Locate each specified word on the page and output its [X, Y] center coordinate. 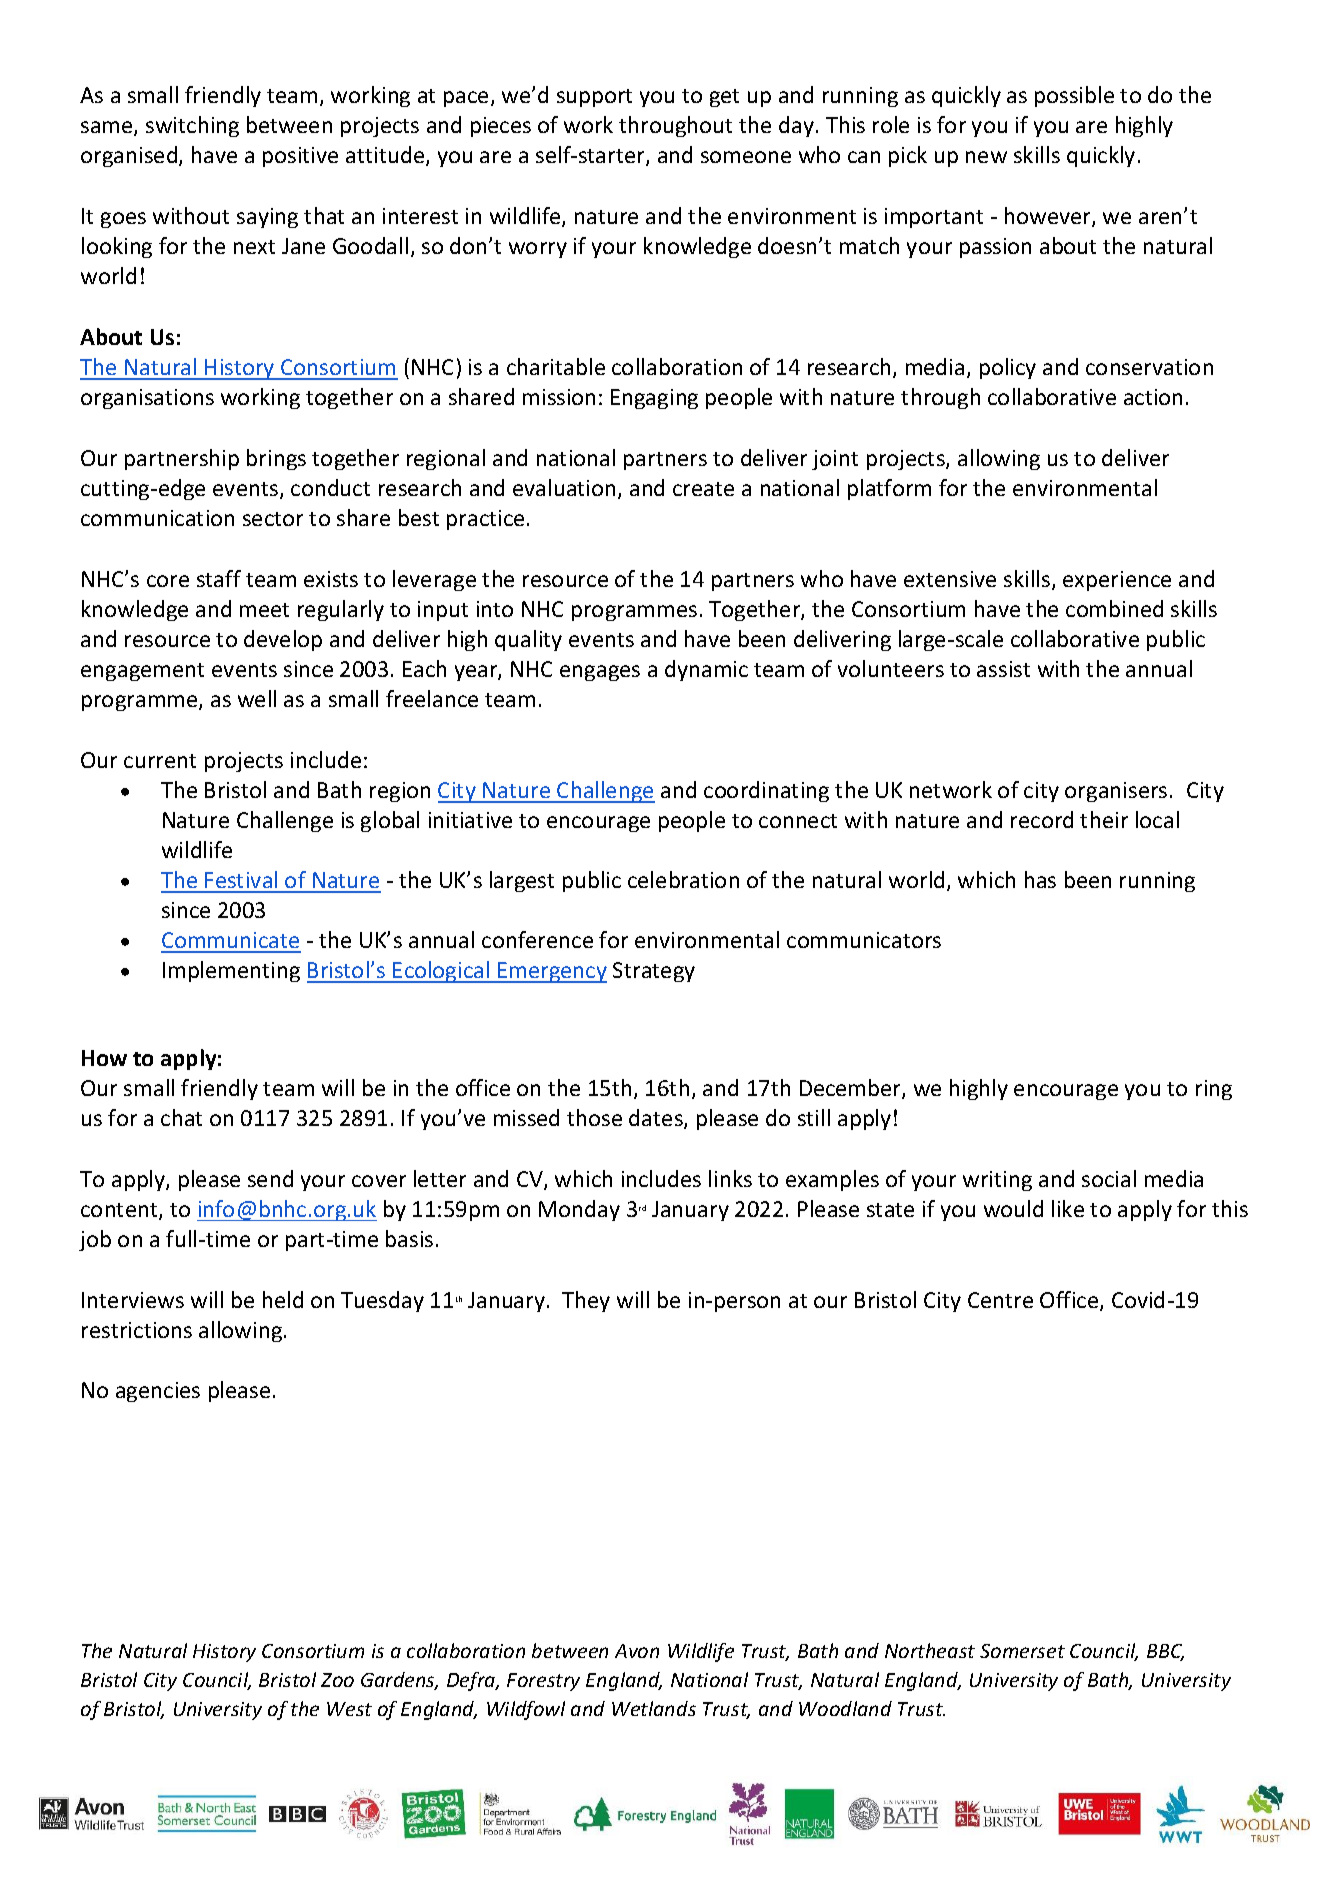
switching [192, 126]
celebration [683, 879]
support [594, 98]
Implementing [231, 971]
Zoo [337, 1680]
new [986, 157]
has [1040, 879]
